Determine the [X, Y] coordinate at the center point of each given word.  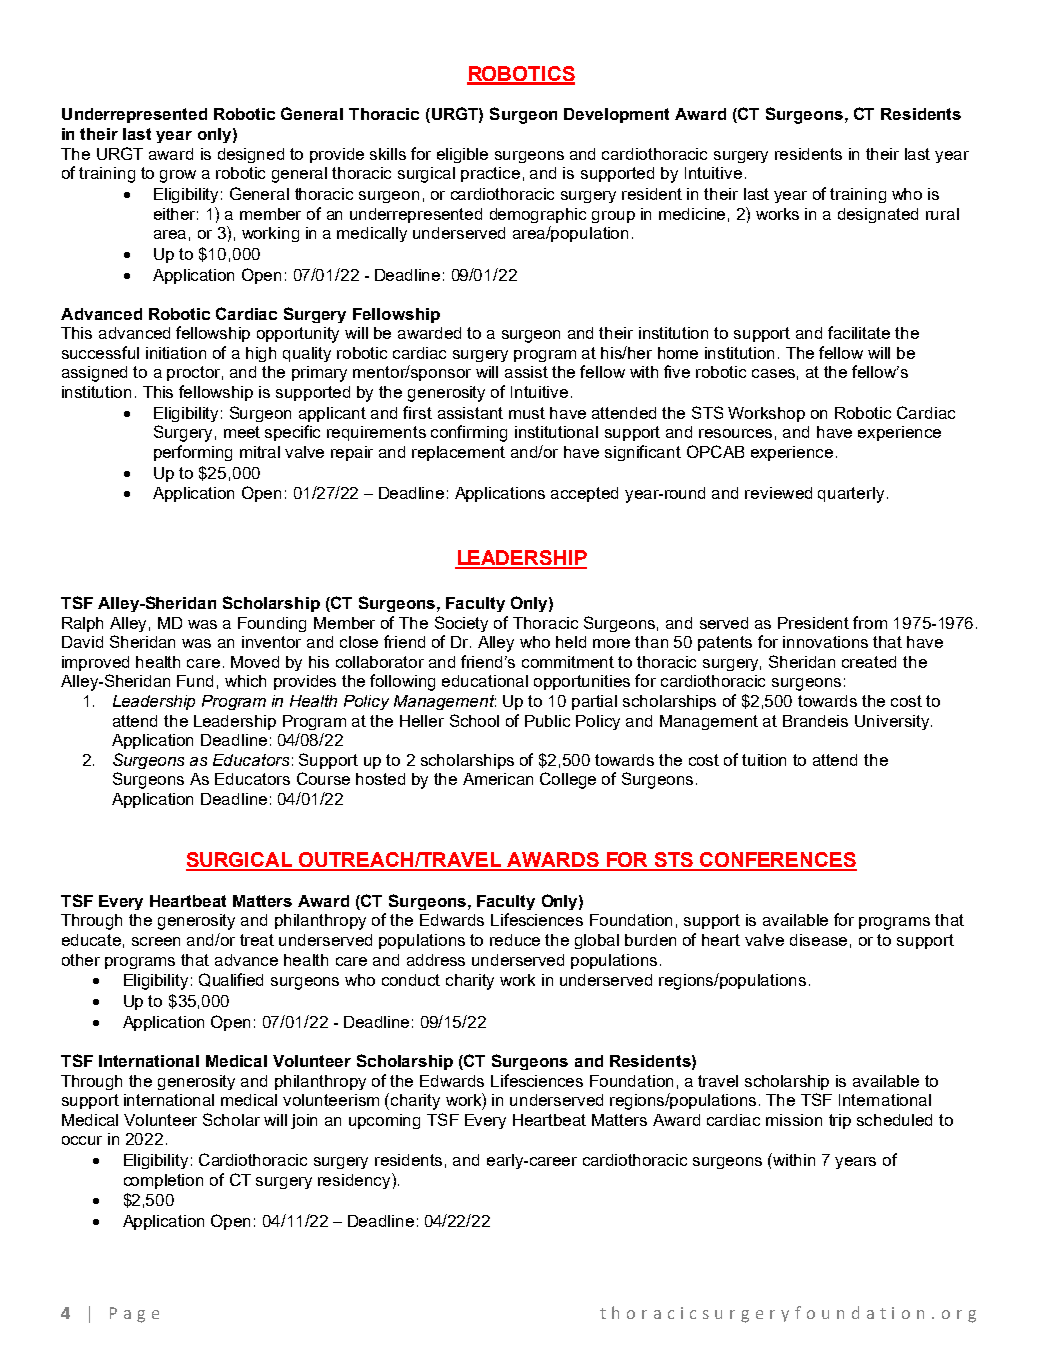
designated [878, 215]
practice [490, 174]
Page [134, 1315]
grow [178, 176]
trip [840, 1121]
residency [355, 1181]
